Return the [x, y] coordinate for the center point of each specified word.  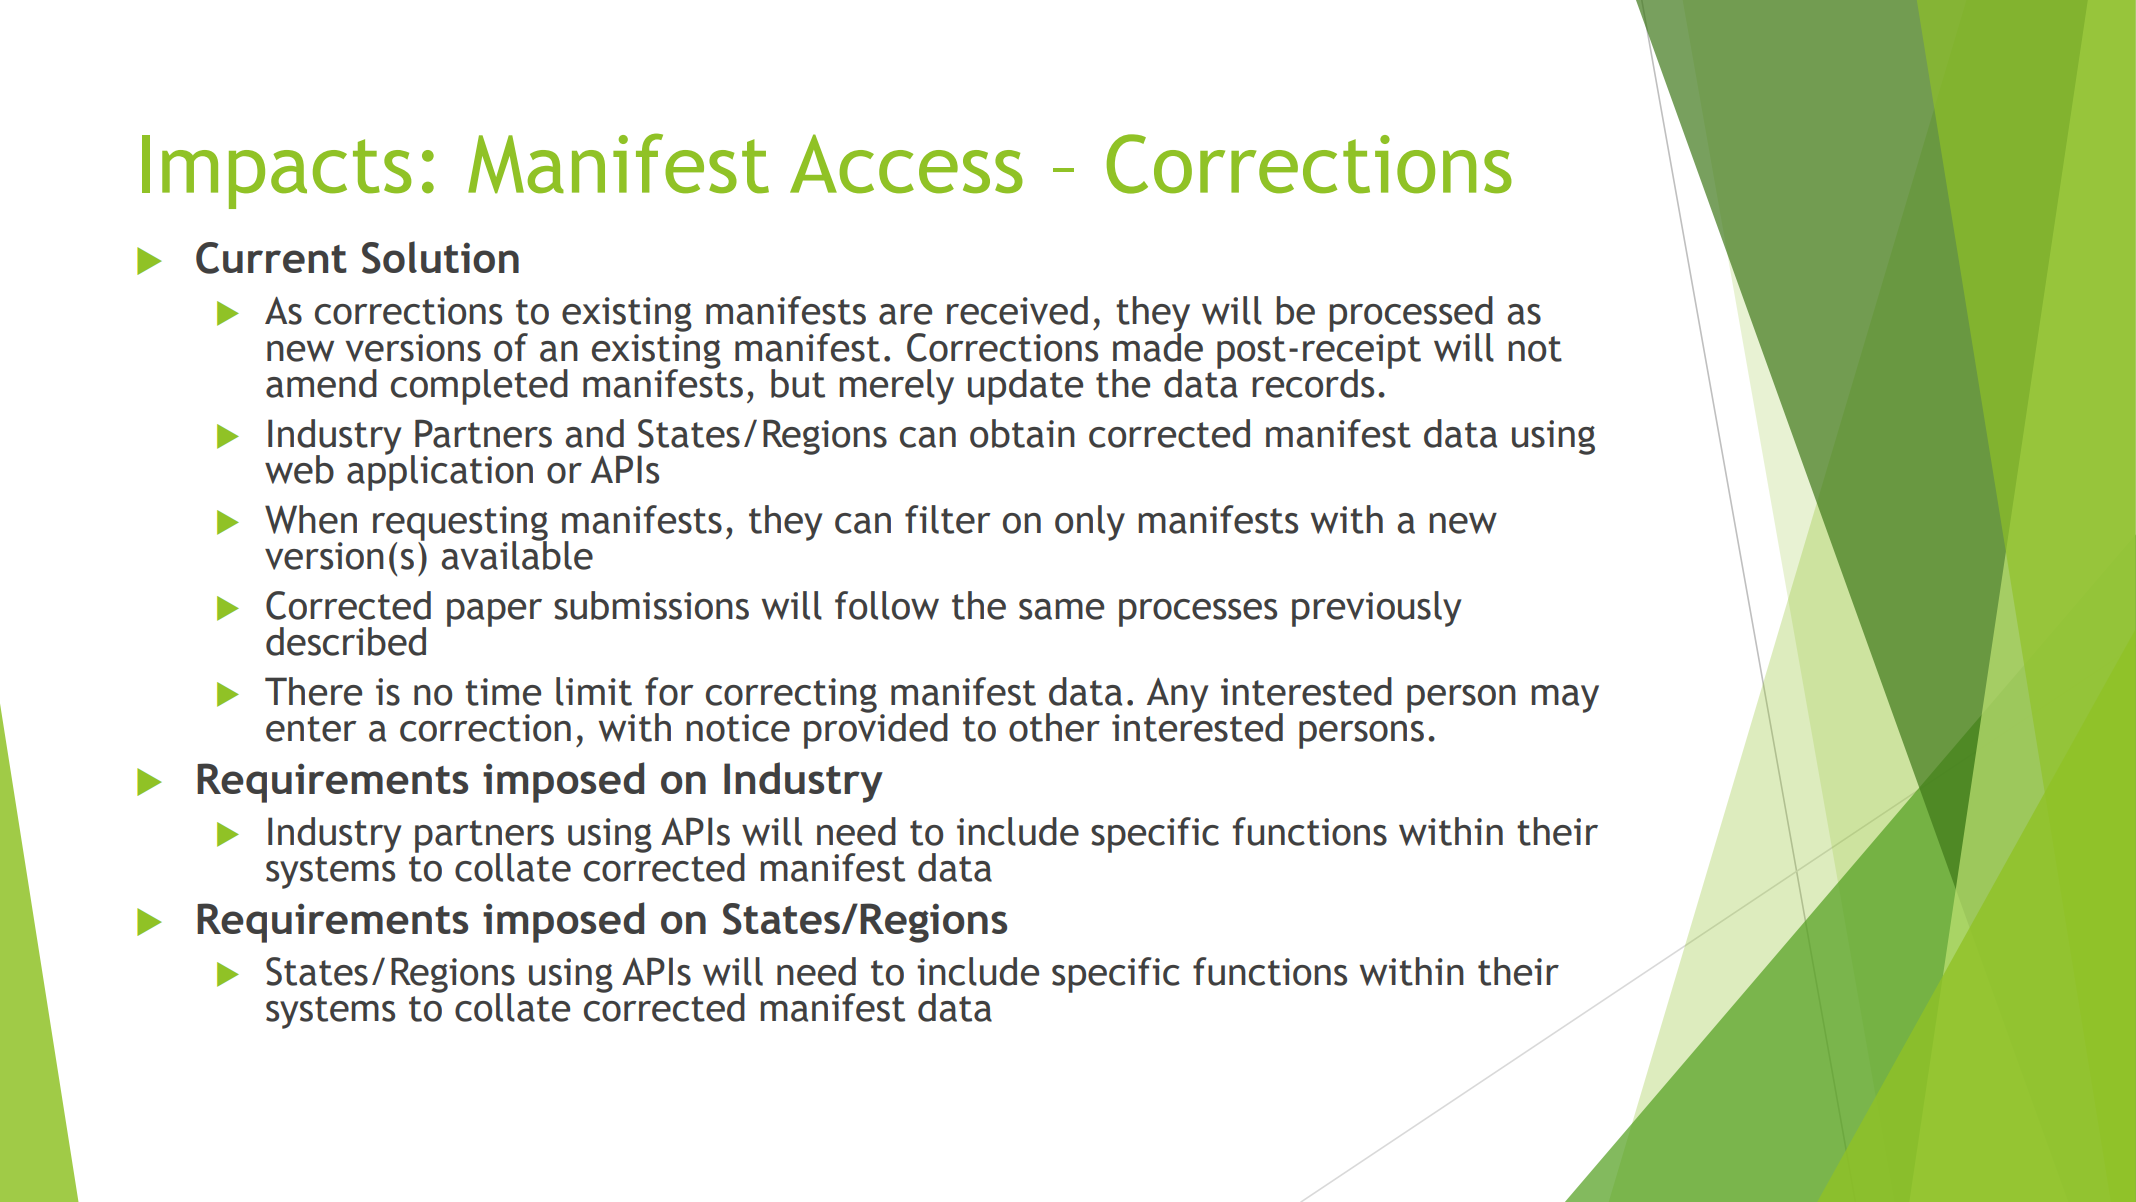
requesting [460, 524]
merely [896, 387]
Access [906, 164]
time [503, 692]
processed [1411, 315]
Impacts [277, 172]
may [1565, 699]
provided [876, 730]
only [1090, 523]
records [1313, 383]
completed [479, 387]
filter [948, 519]
